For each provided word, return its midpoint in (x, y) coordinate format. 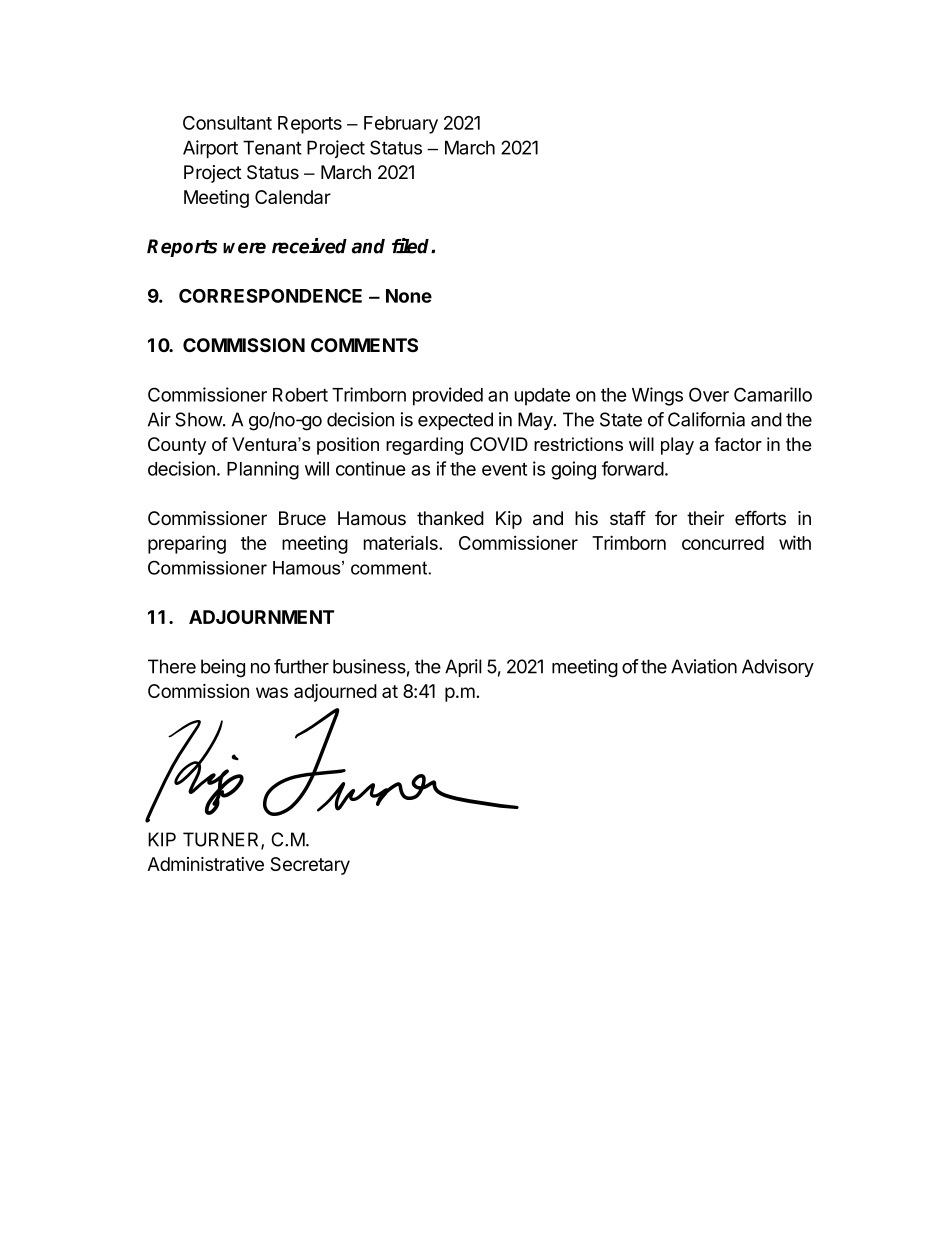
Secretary (310, 866)
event (504, 469)
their (705, 518)
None (409, 296)
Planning (263, 470)
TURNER (222, 840)
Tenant (272, 147)
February (401, 125)
